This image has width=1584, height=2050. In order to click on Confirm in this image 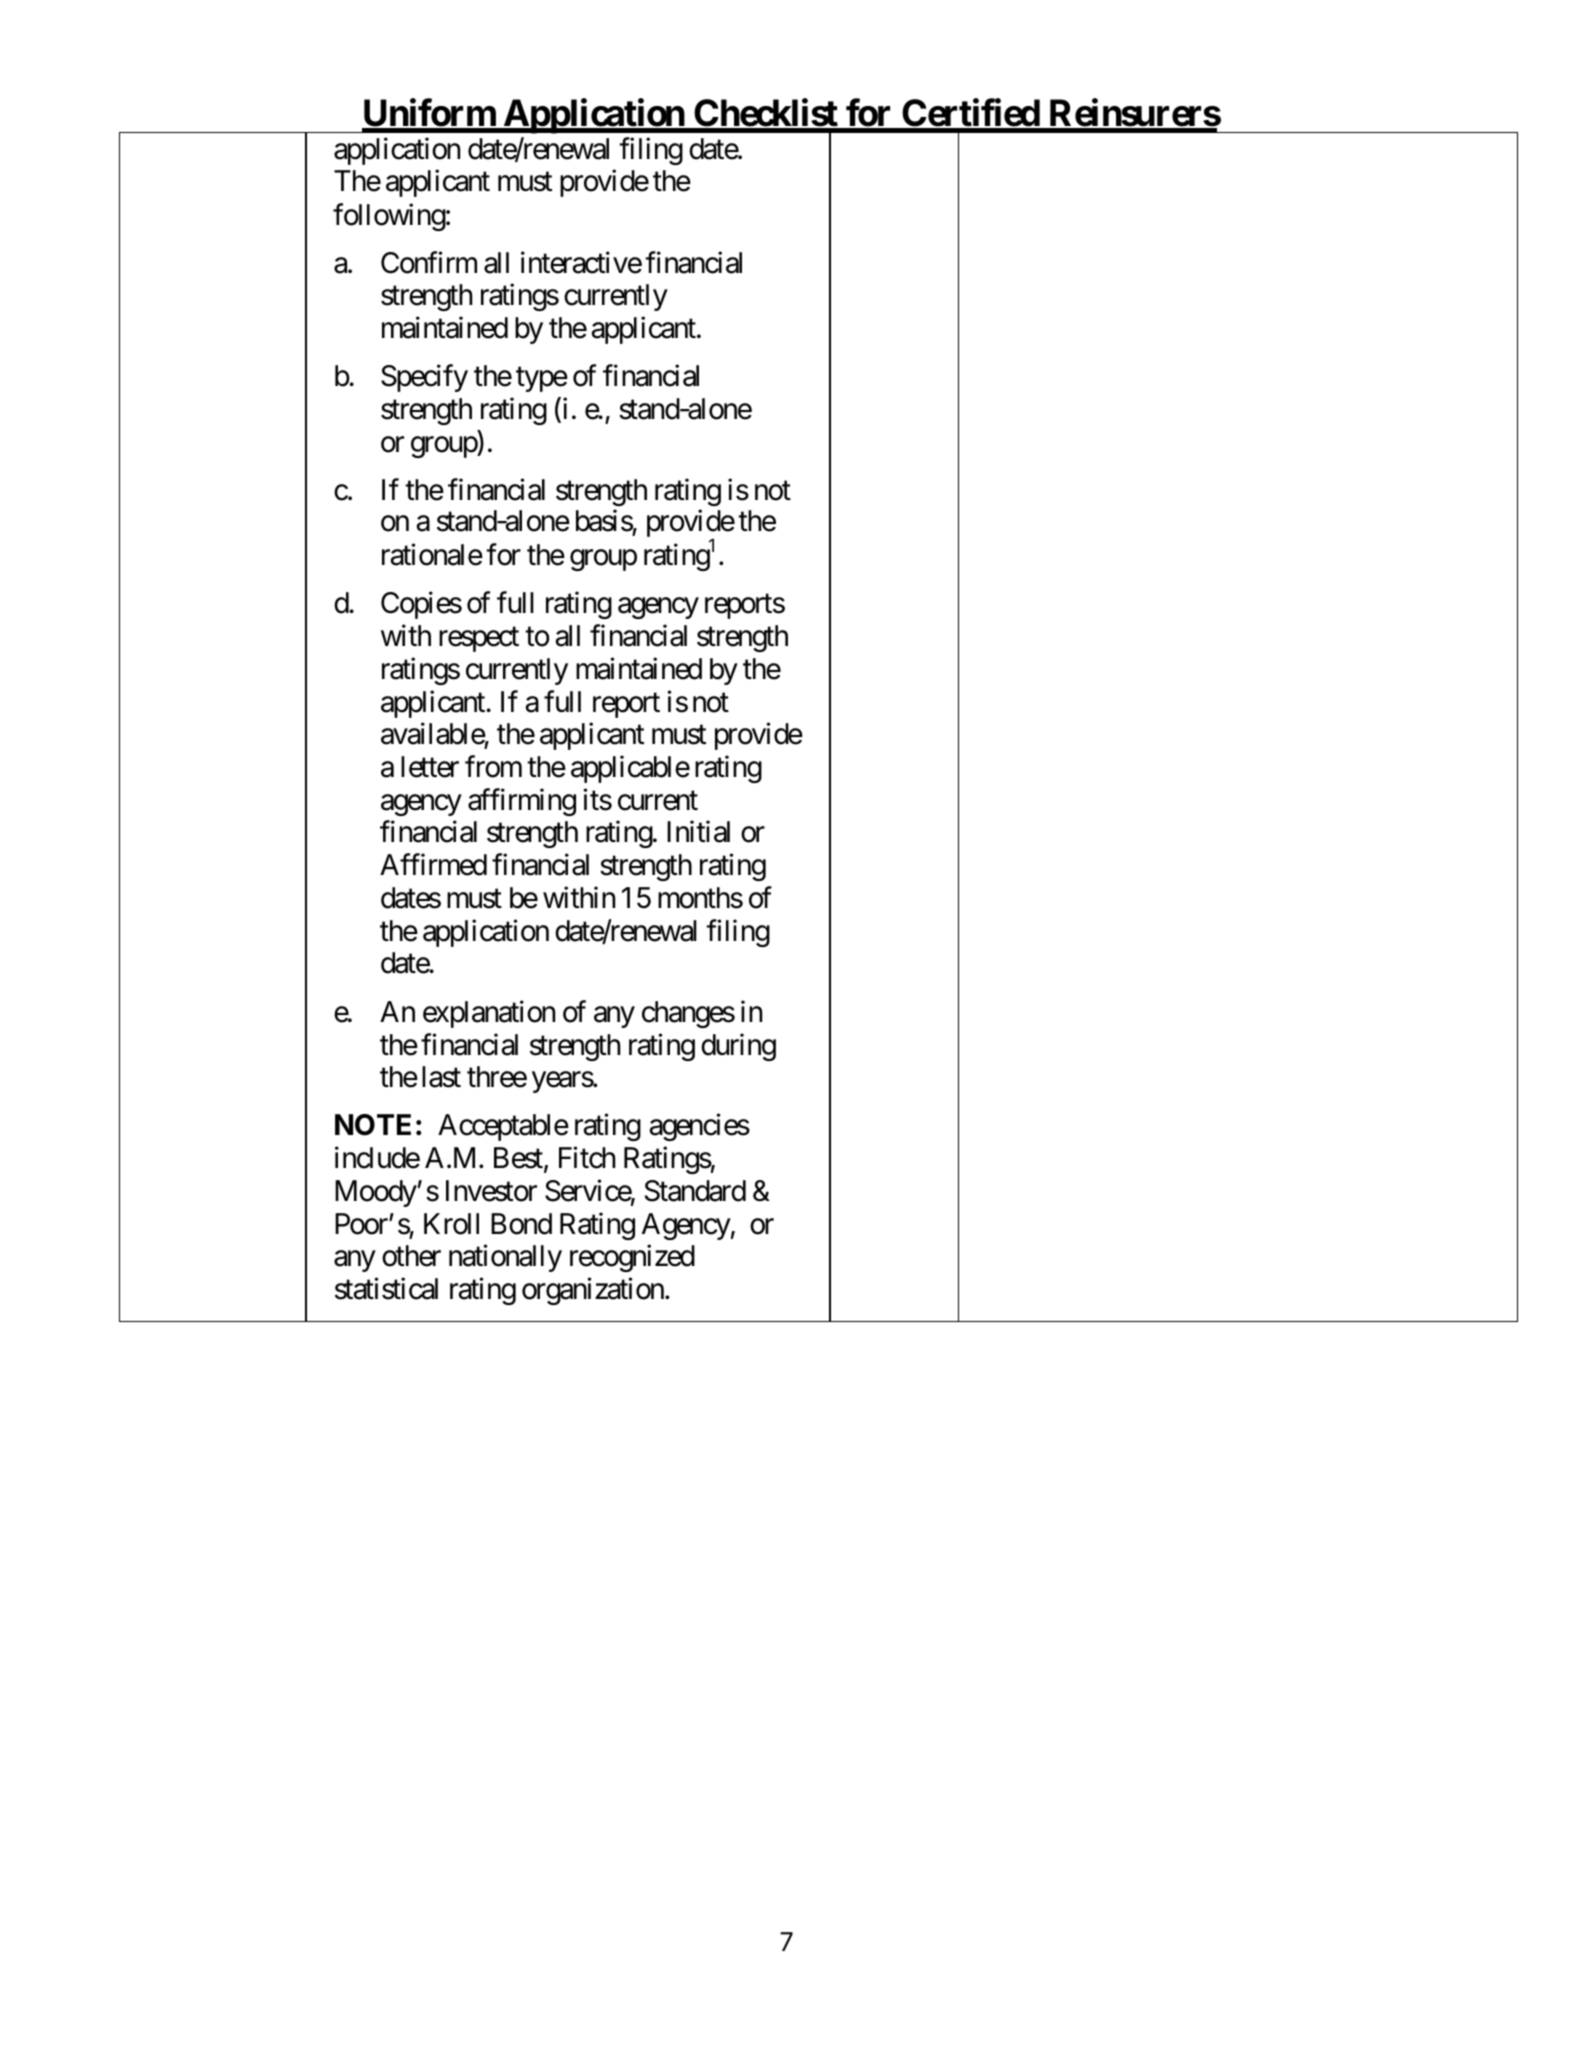, I will do `click(429, 262)`.
